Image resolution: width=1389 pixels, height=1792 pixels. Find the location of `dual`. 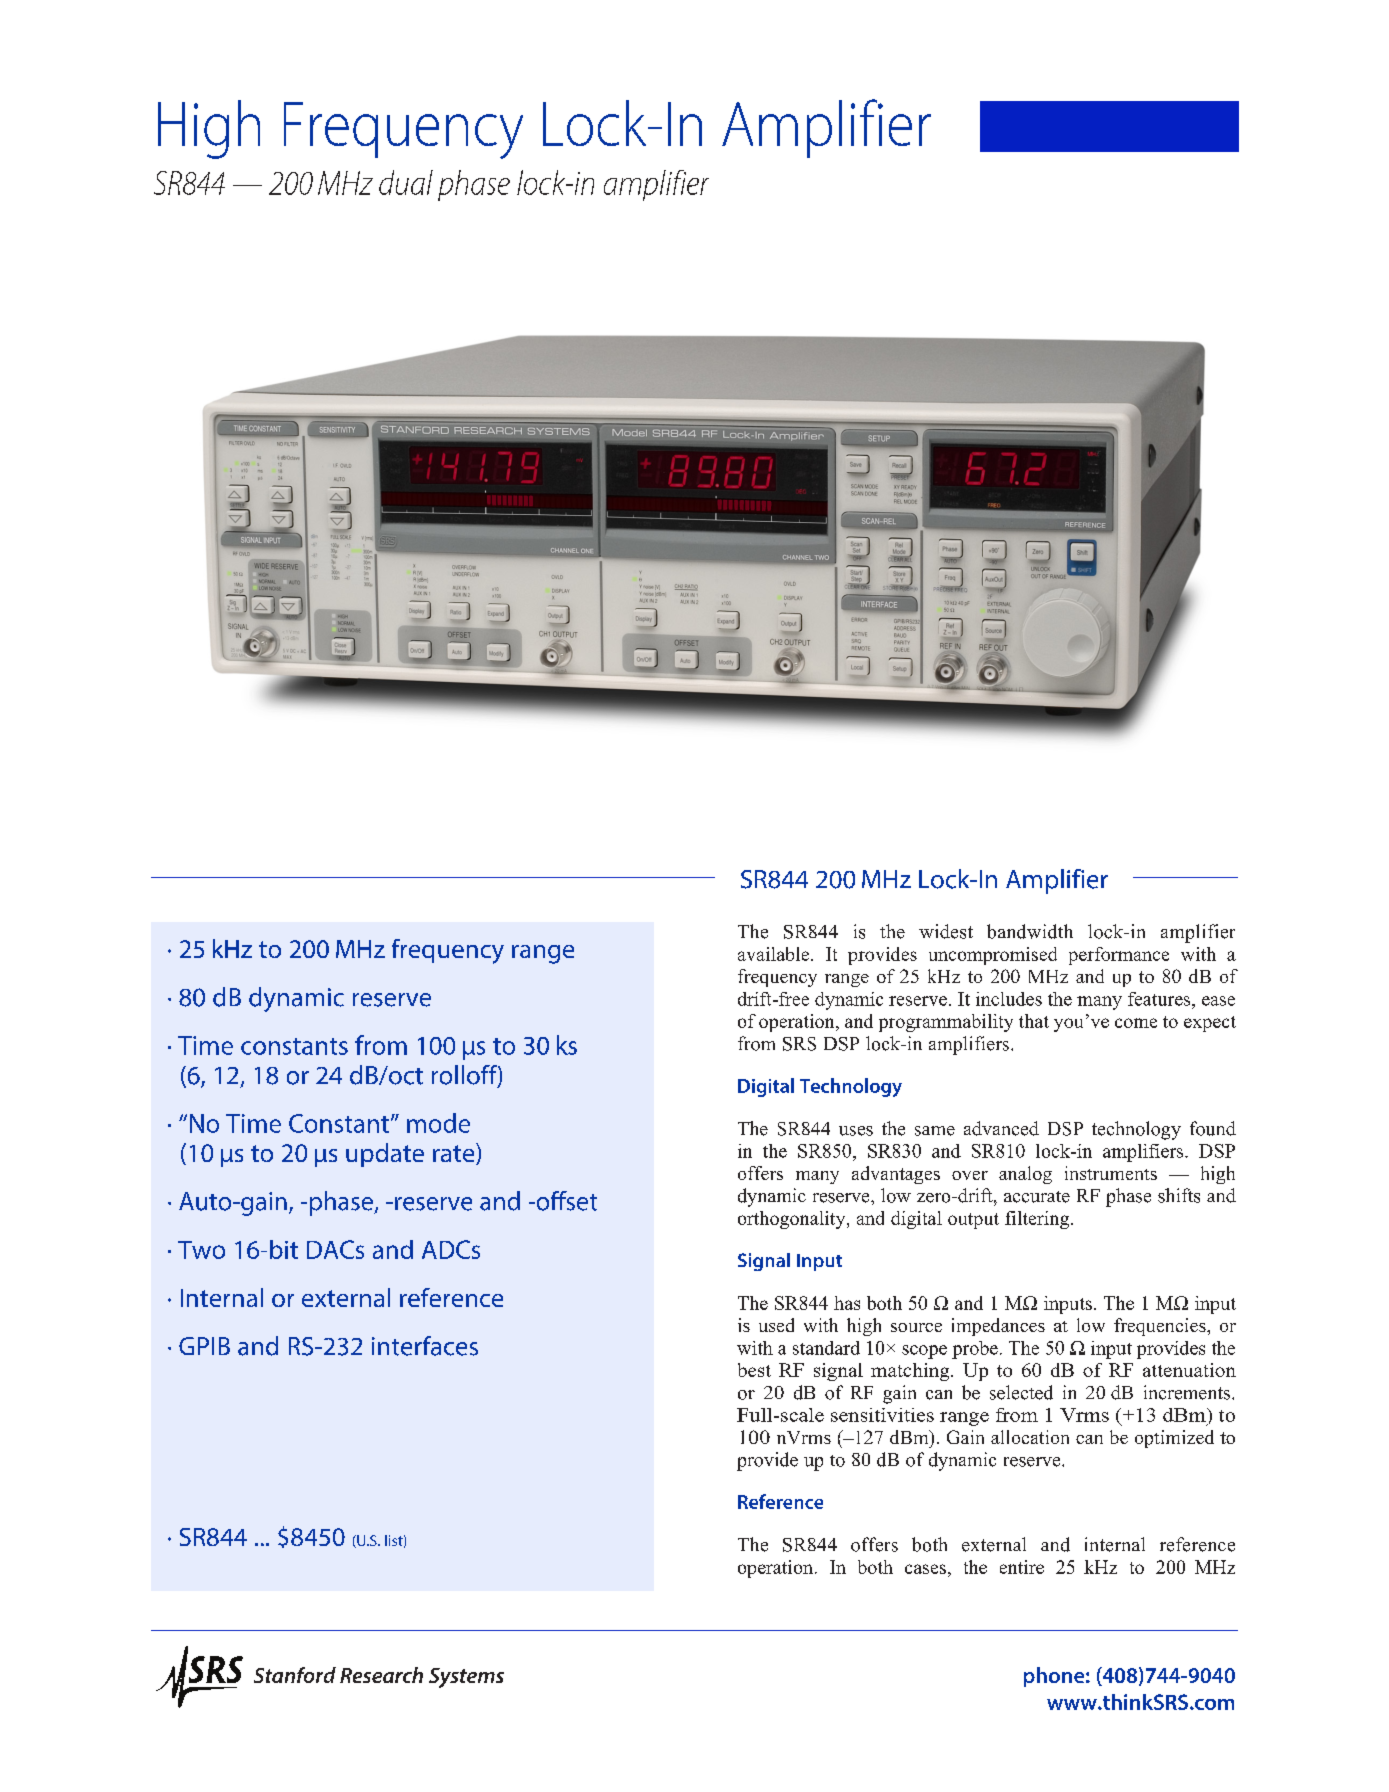

dual is located at coordinates (406, 182).
